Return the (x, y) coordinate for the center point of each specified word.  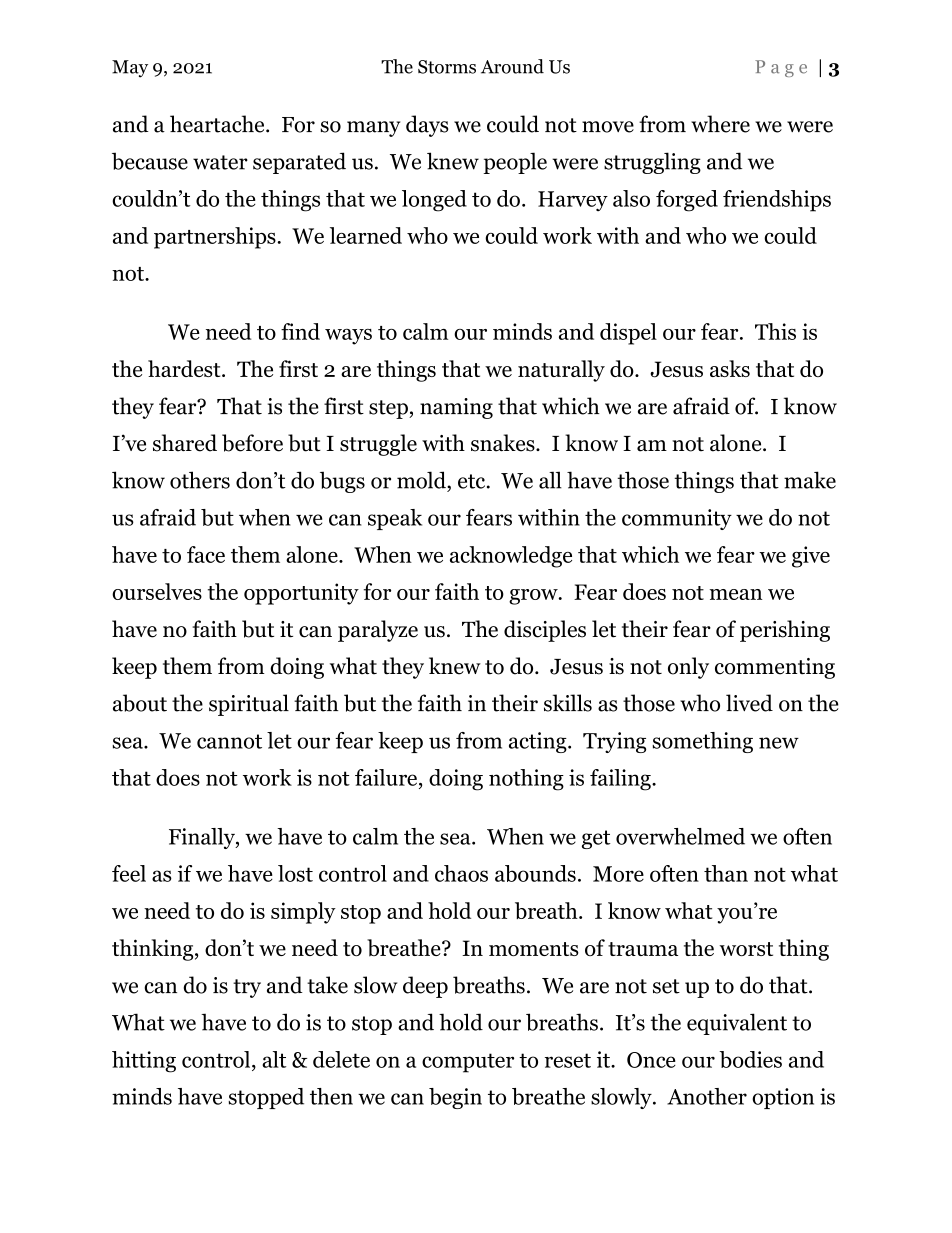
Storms (447, 67)
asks (730, 368)
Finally (203, 838)
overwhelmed (680, 836)
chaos (461, 873)
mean (736, 594)
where (720, 124)
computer (468, 1063)
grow (534, 597)
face (206, 554)
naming (456, 408)
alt (274, 1059)
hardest (185, 368)
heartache (218, 124)
